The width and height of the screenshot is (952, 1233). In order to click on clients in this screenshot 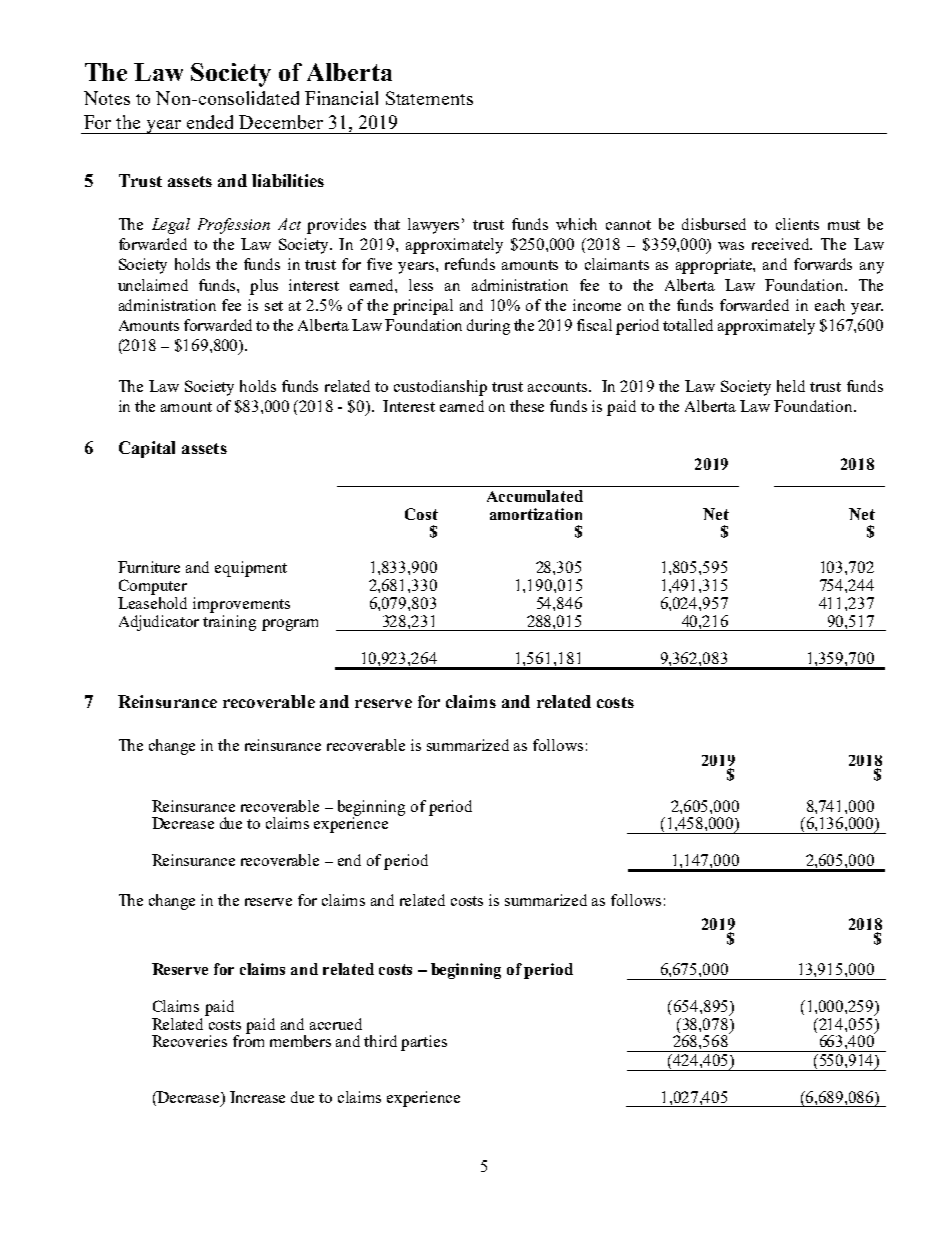, I will do `click(797, 224)`.
